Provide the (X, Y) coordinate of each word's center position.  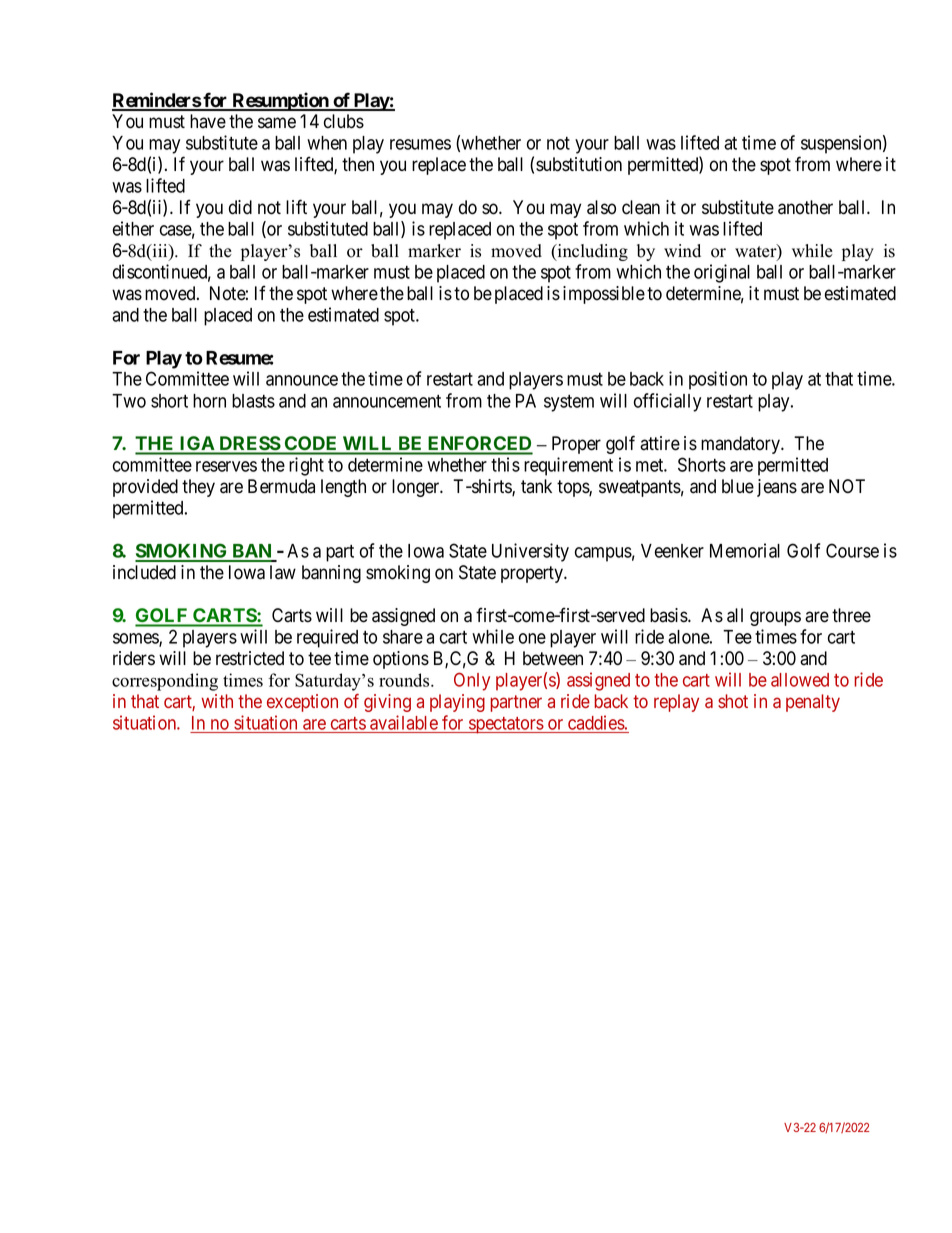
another (805, 207)
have (208, 121)
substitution (579, 164)
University (530, 552)
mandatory (742, 445)
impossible (604, 295)
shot (733, 701)
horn (209, 401)
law (283, 572)
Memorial (745, 550)
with (217, 701)
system (569, 403)
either (133, 228)
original (722, 273)
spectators (506, 725)
